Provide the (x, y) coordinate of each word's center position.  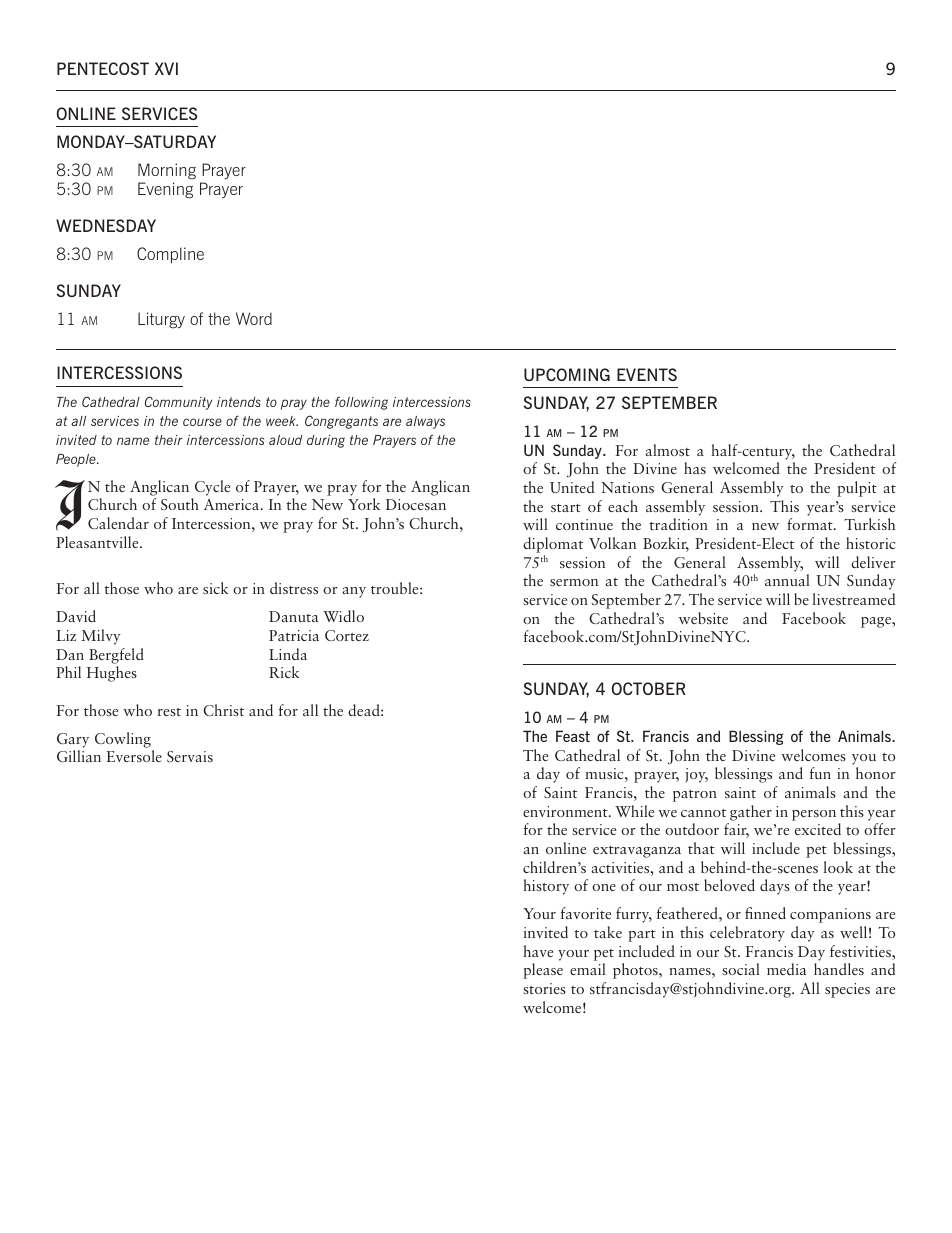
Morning (167, 171)
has (695, 468)
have (538, 951)
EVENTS (647, 374)
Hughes (112, 674)
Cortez (347, 635)
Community (178, 403)
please (543, 971)
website (703, 618)
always (425, 422)
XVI (166, 68)
